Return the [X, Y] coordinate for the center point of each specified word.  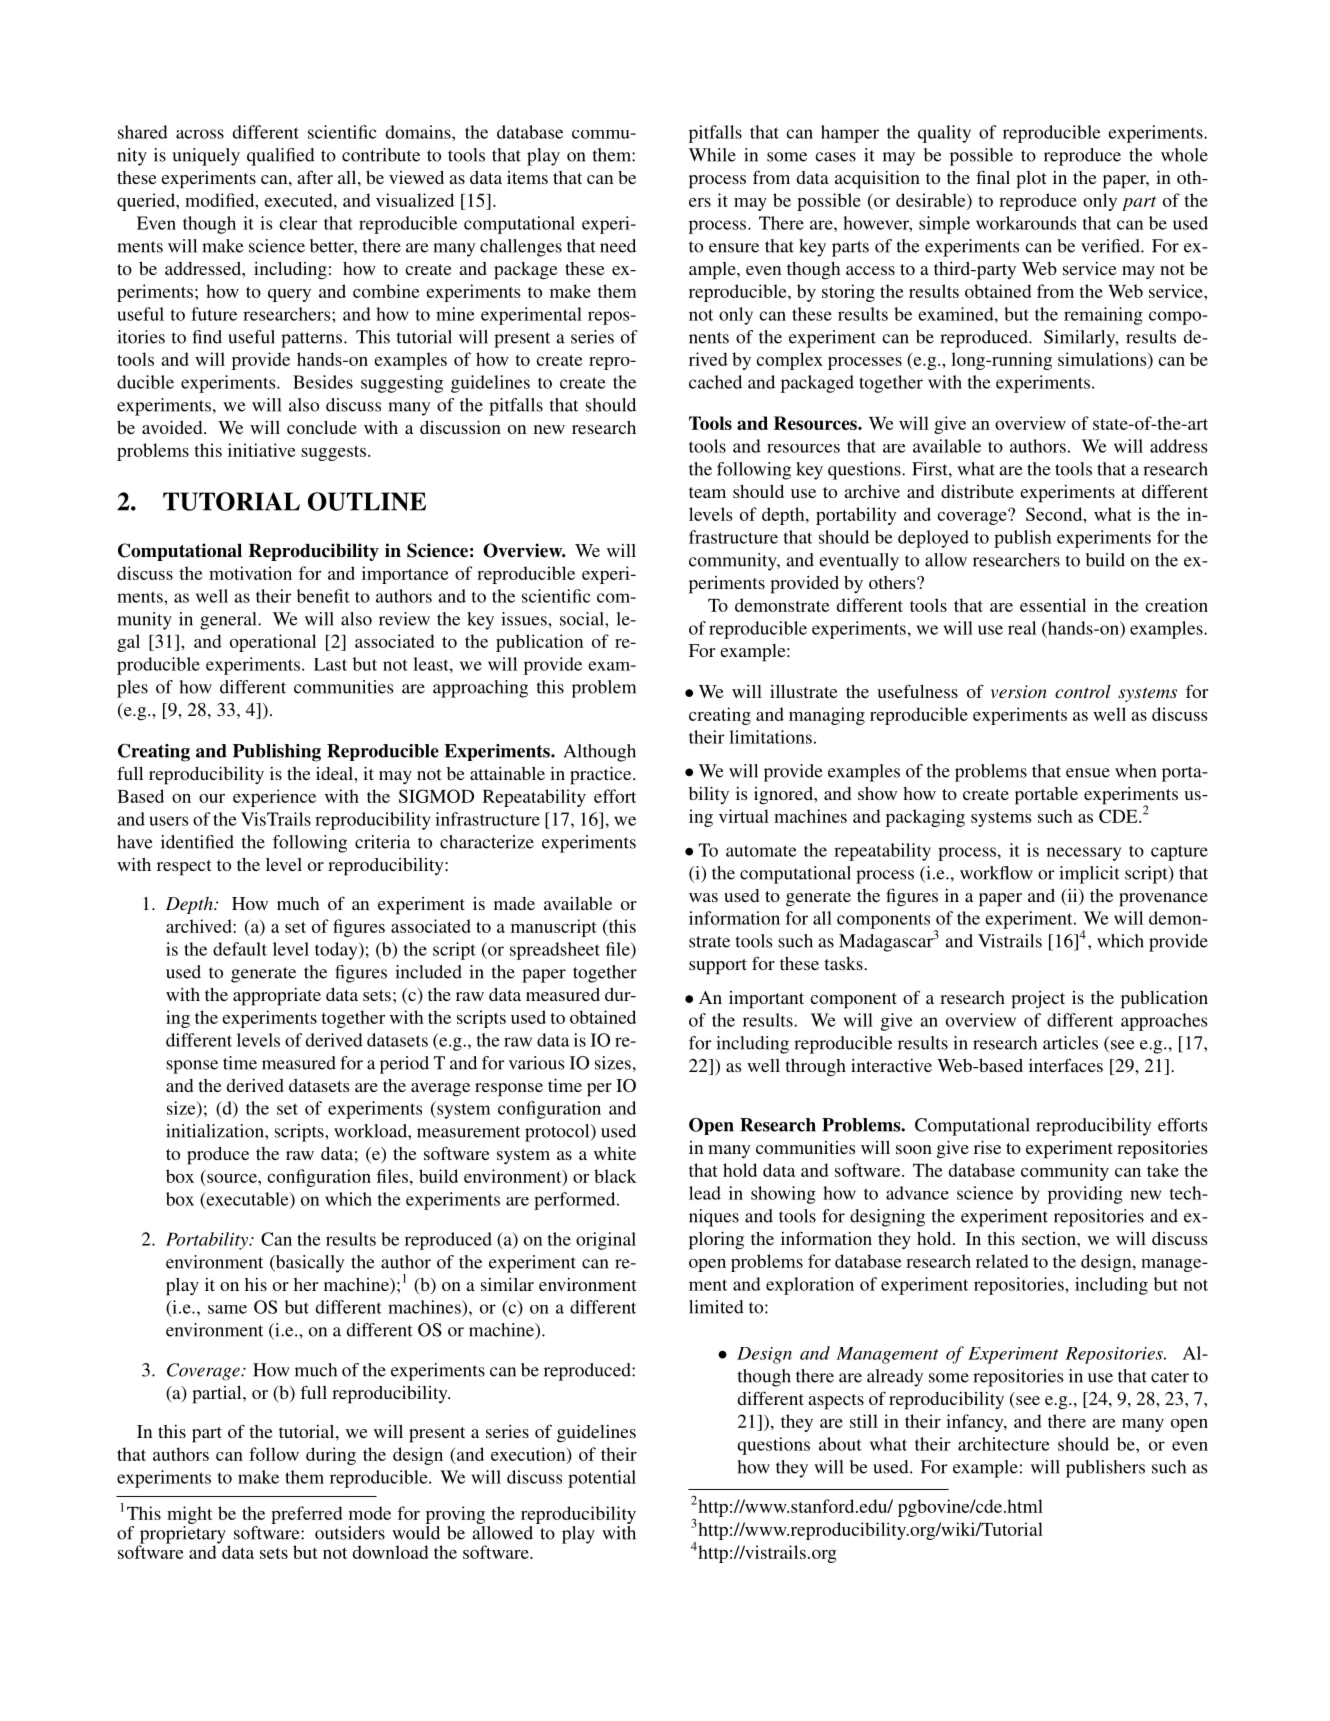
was [703, 897]
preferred [307, 1515]
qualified [281, 157]
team [707, 492]
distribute [977, 491]
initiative [261, 450]
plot [1031, 180]
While [712, 155]
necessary [1084, 854]
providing [1085, 1195]
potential [602, 1479]
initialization [216, 1131]
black [615, 1176]
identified [197, 842]
